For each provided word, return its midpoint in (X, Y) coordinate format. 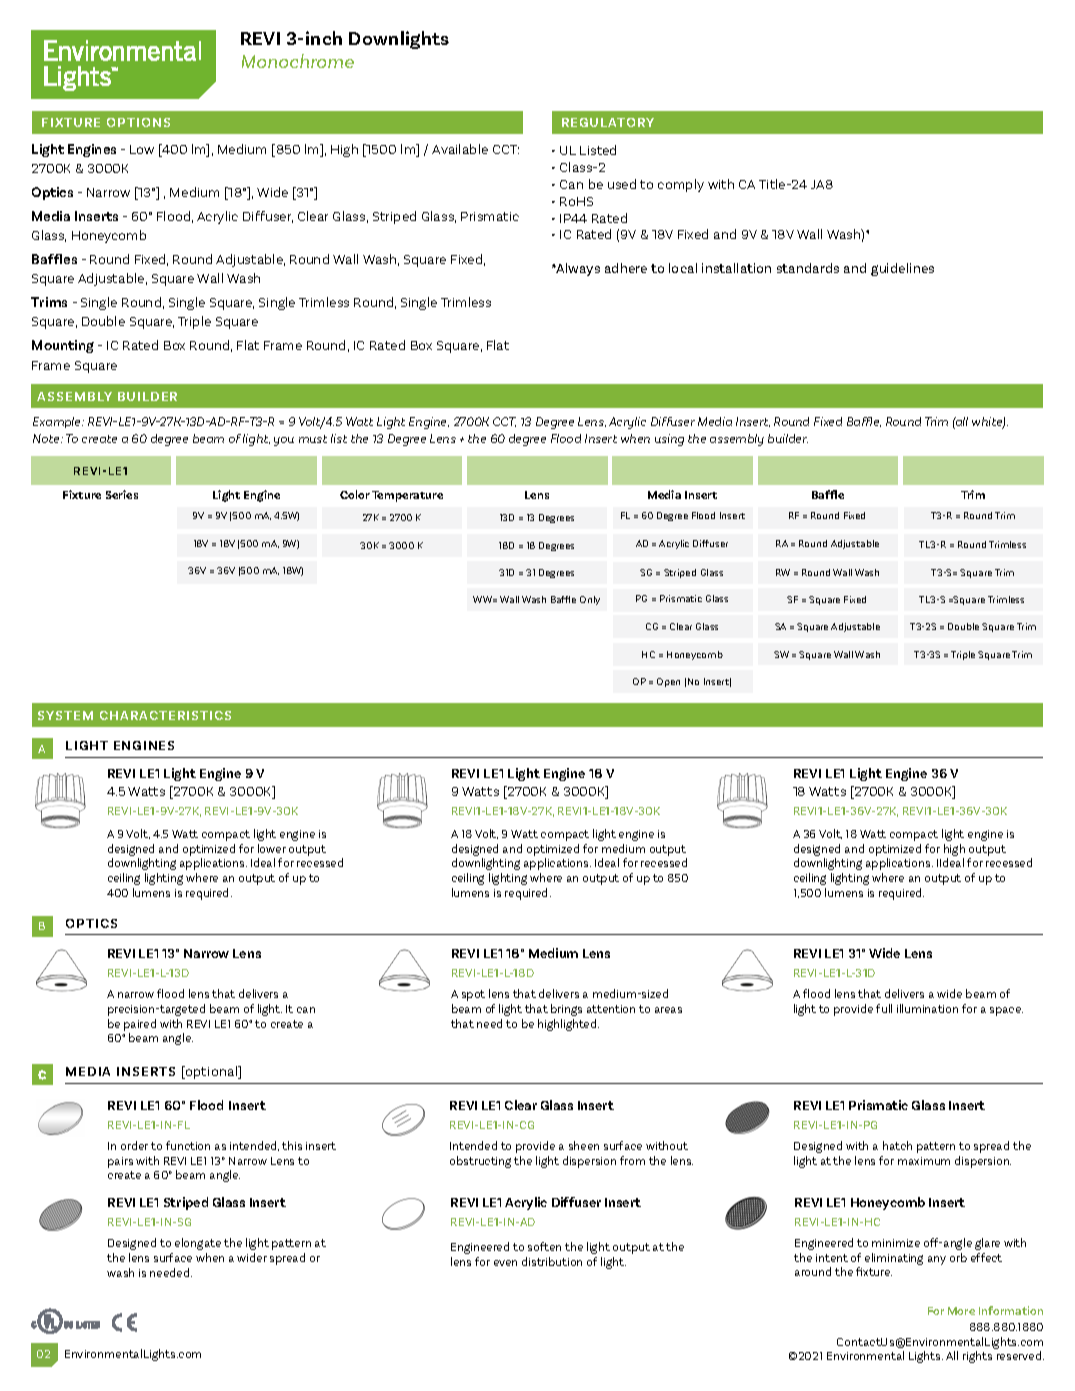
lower (272, 848)
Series (122, 494)
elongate (198, 1244)
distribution (552, 1261)
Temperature (407, 496)
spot (473, 995)
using (669, 440)
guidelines (902, 269)
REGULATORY (608, 122)
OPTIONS (138, 122)
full (884, 1008)
